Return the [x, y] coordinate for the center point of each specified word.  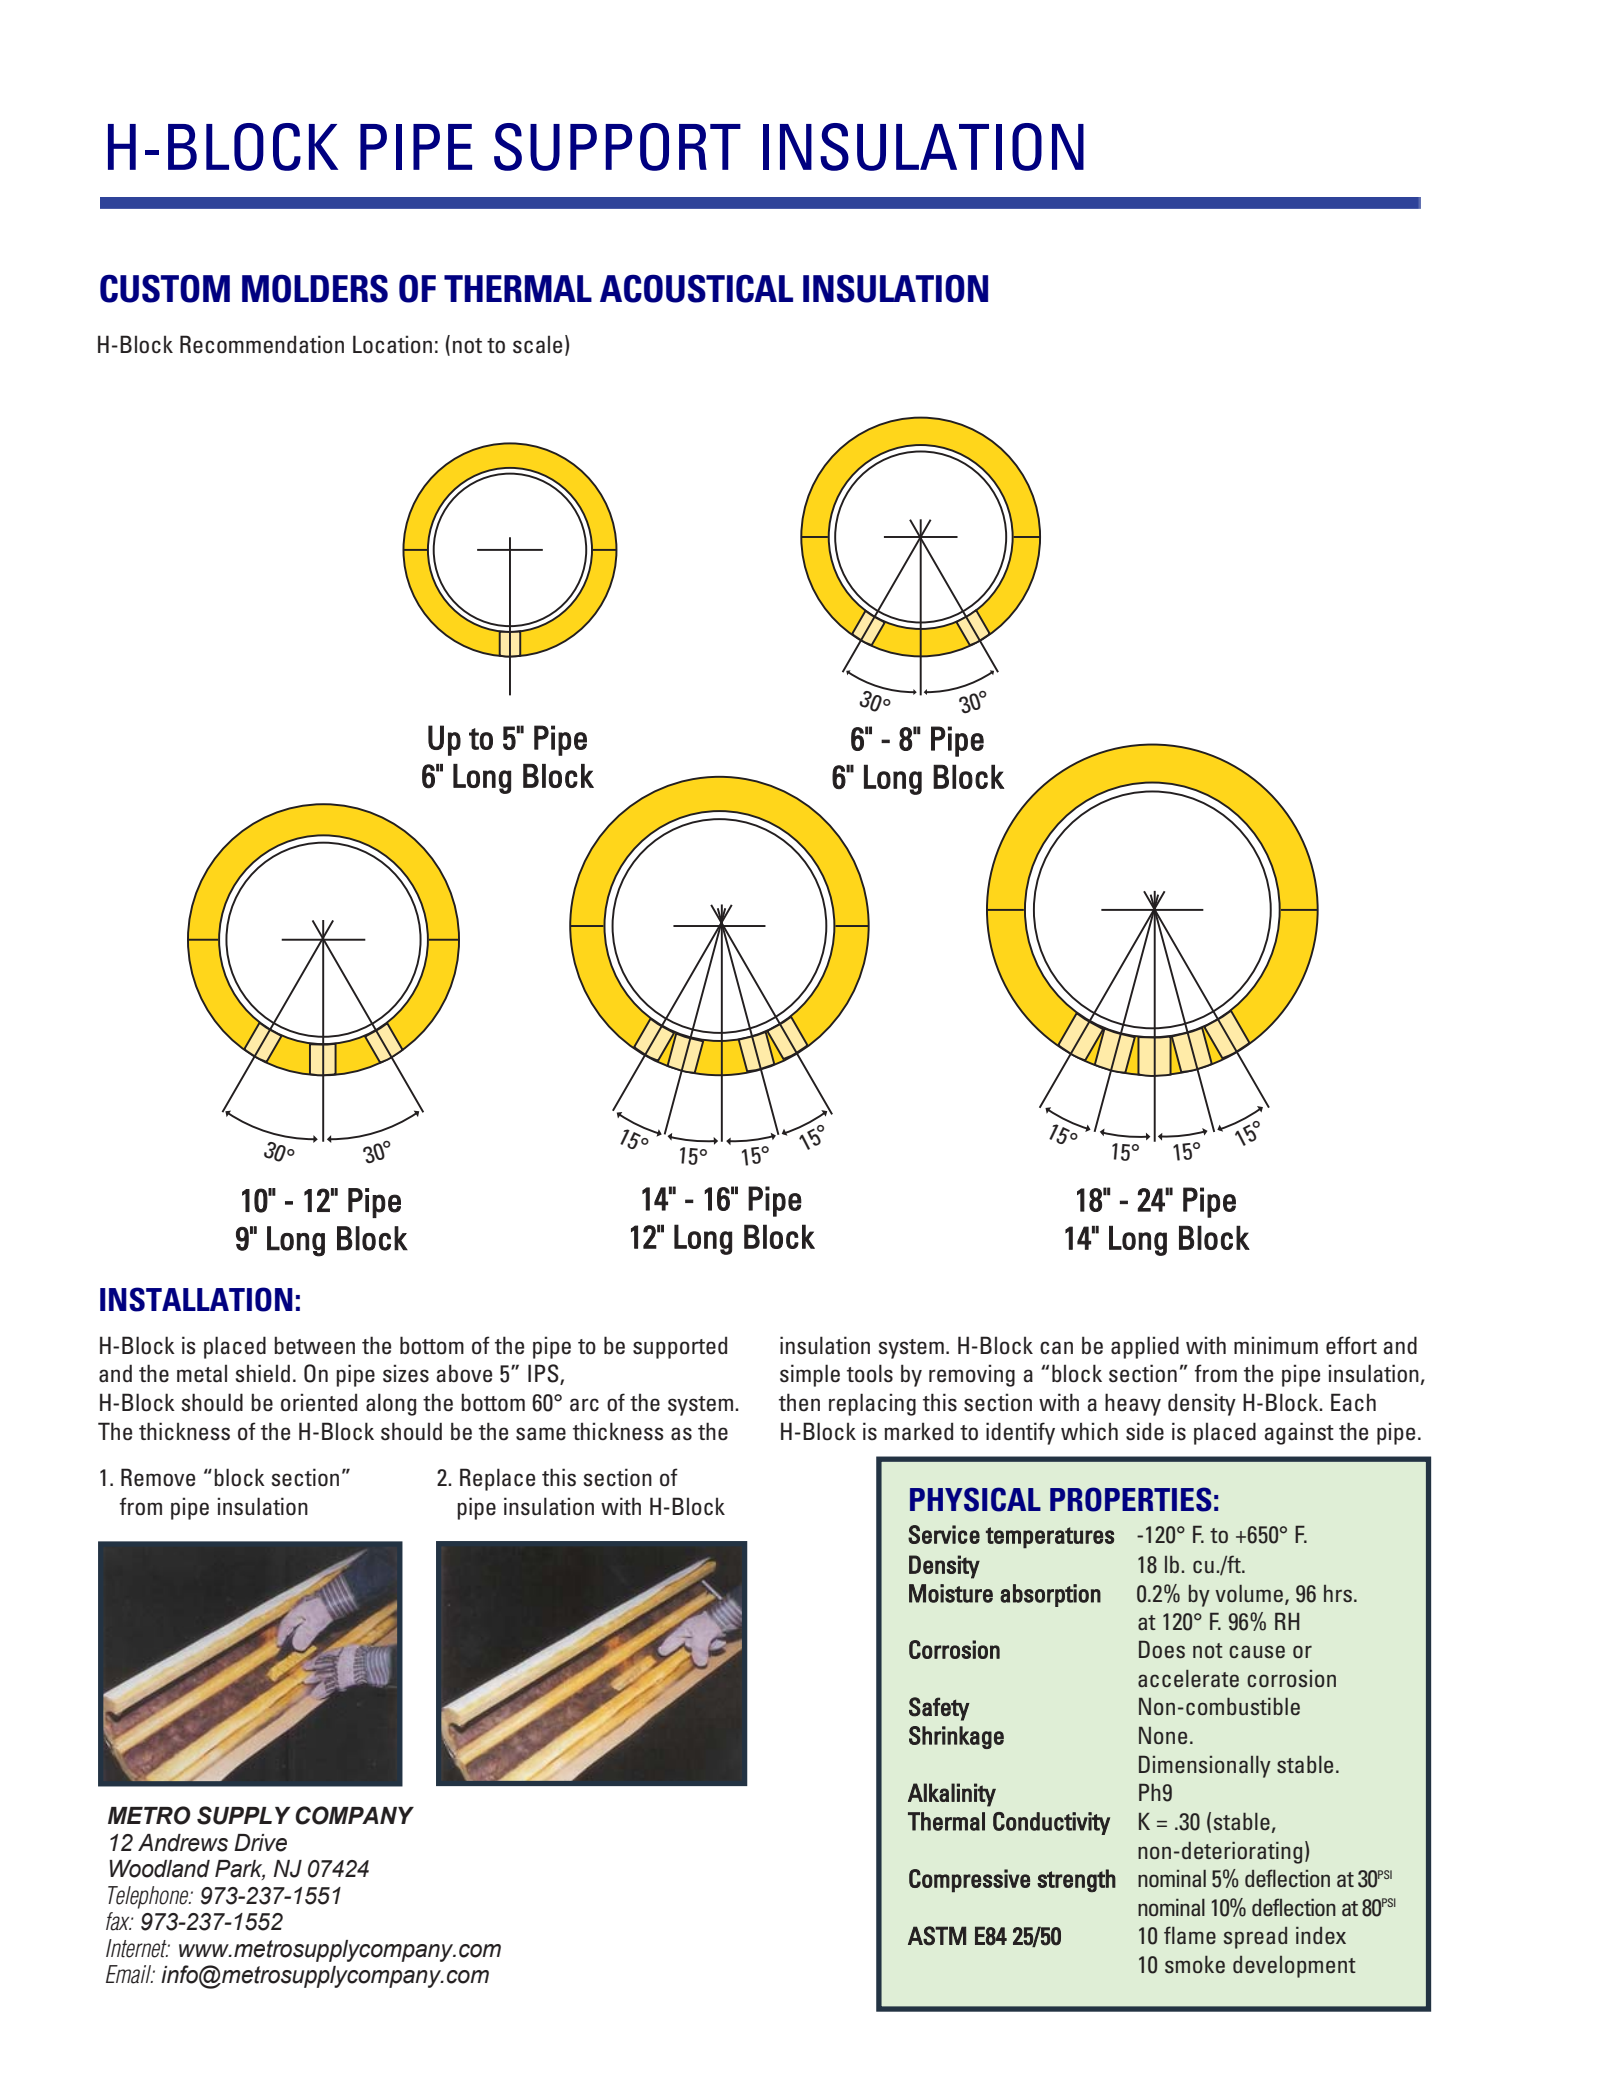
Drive [260, 1843]
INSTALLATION [196, 1299]
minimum [1276, 1345]
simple [810, 1375]
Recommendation [262, 344]
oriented [319, 1402]
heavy [1133, 1404]
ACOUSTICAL [696, 288]
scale [537, 344]
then [799, 1402]
